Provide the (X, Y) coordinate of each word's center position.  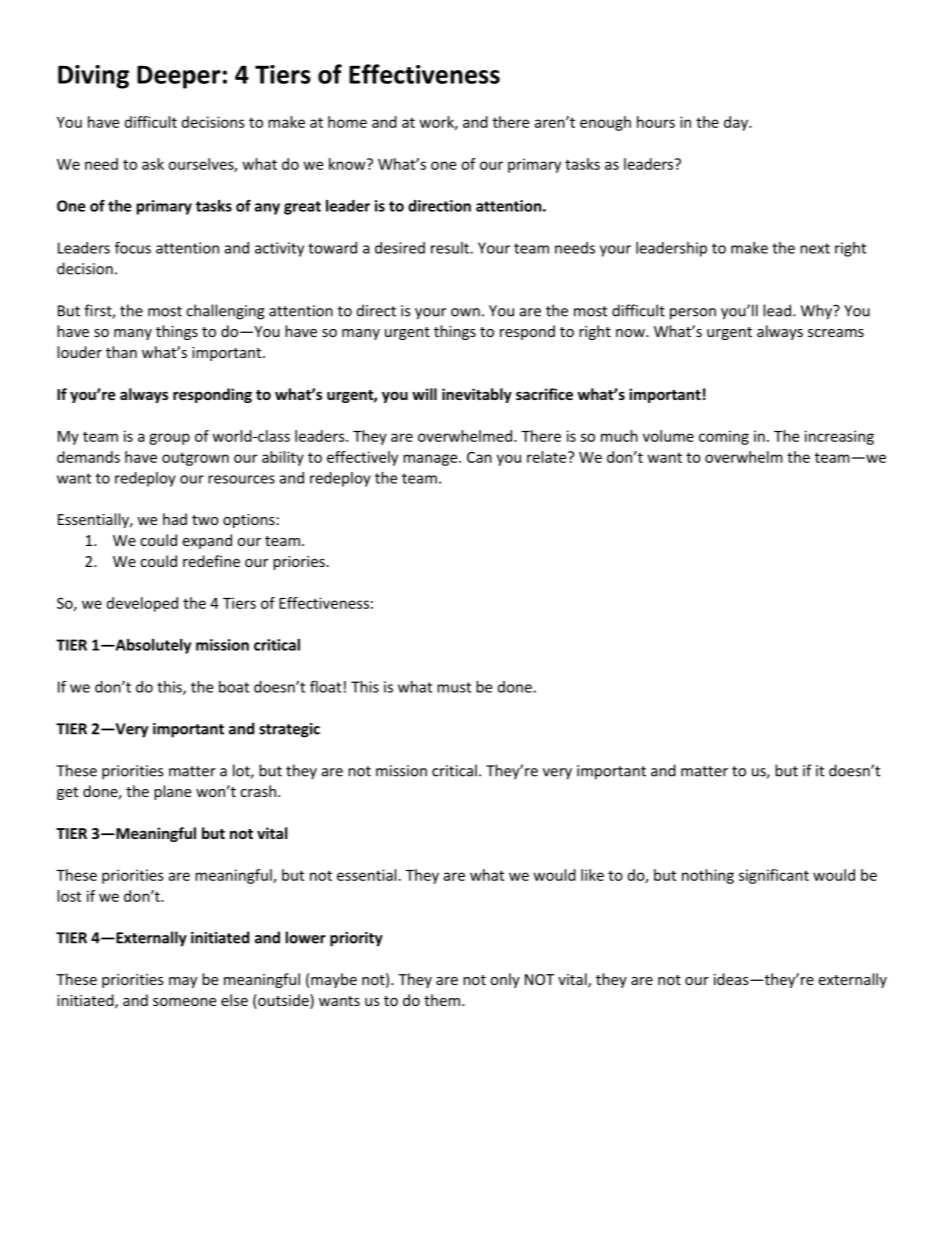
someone (184, 1002)
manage (431, 460)
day (737, 123)
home (347, 122)
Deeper (179, 77)
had (175, 519)
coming (724, 437)
